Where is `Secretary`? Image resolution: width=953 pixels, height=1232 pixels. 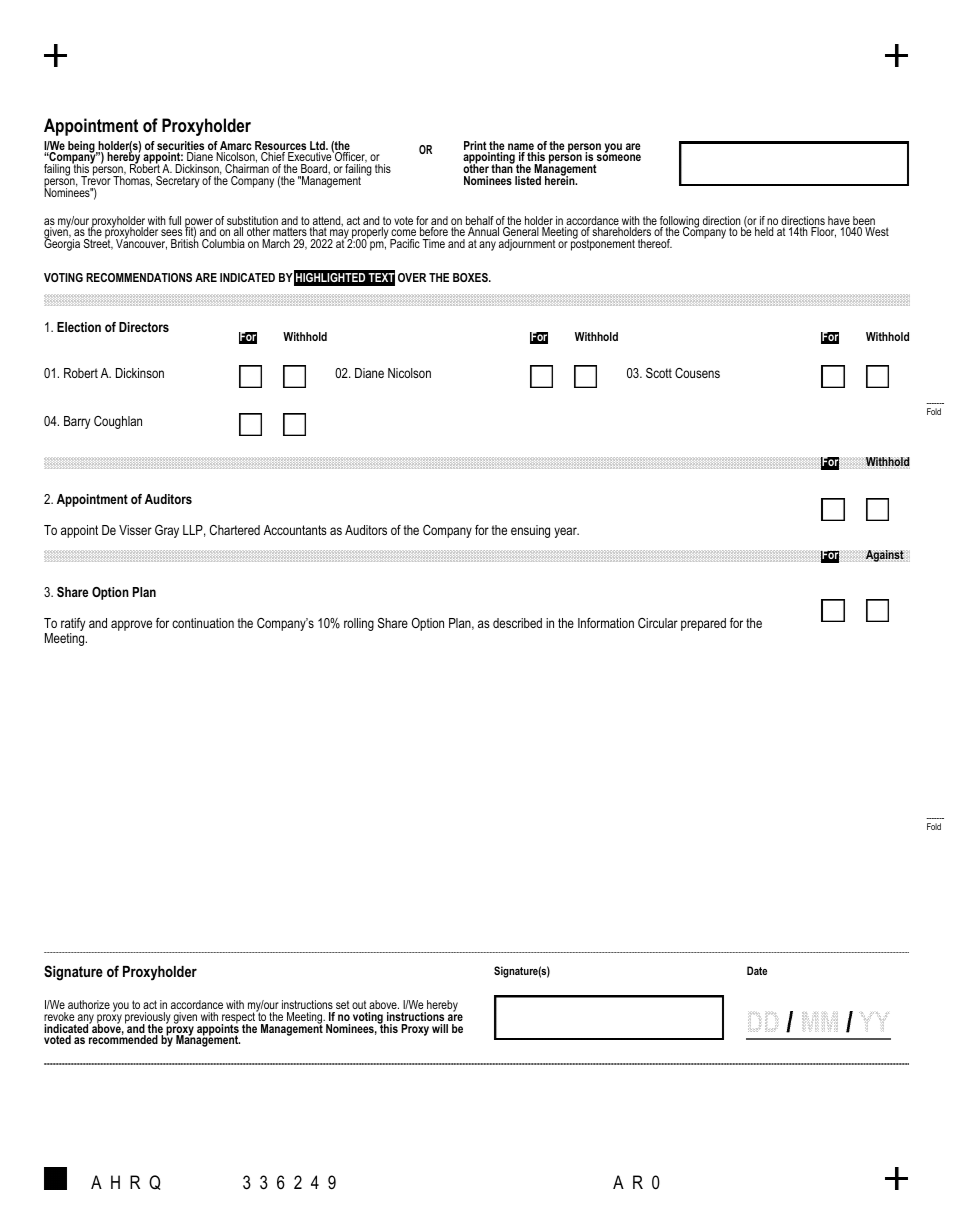 Secretary is located at coordinates (178, 182).
